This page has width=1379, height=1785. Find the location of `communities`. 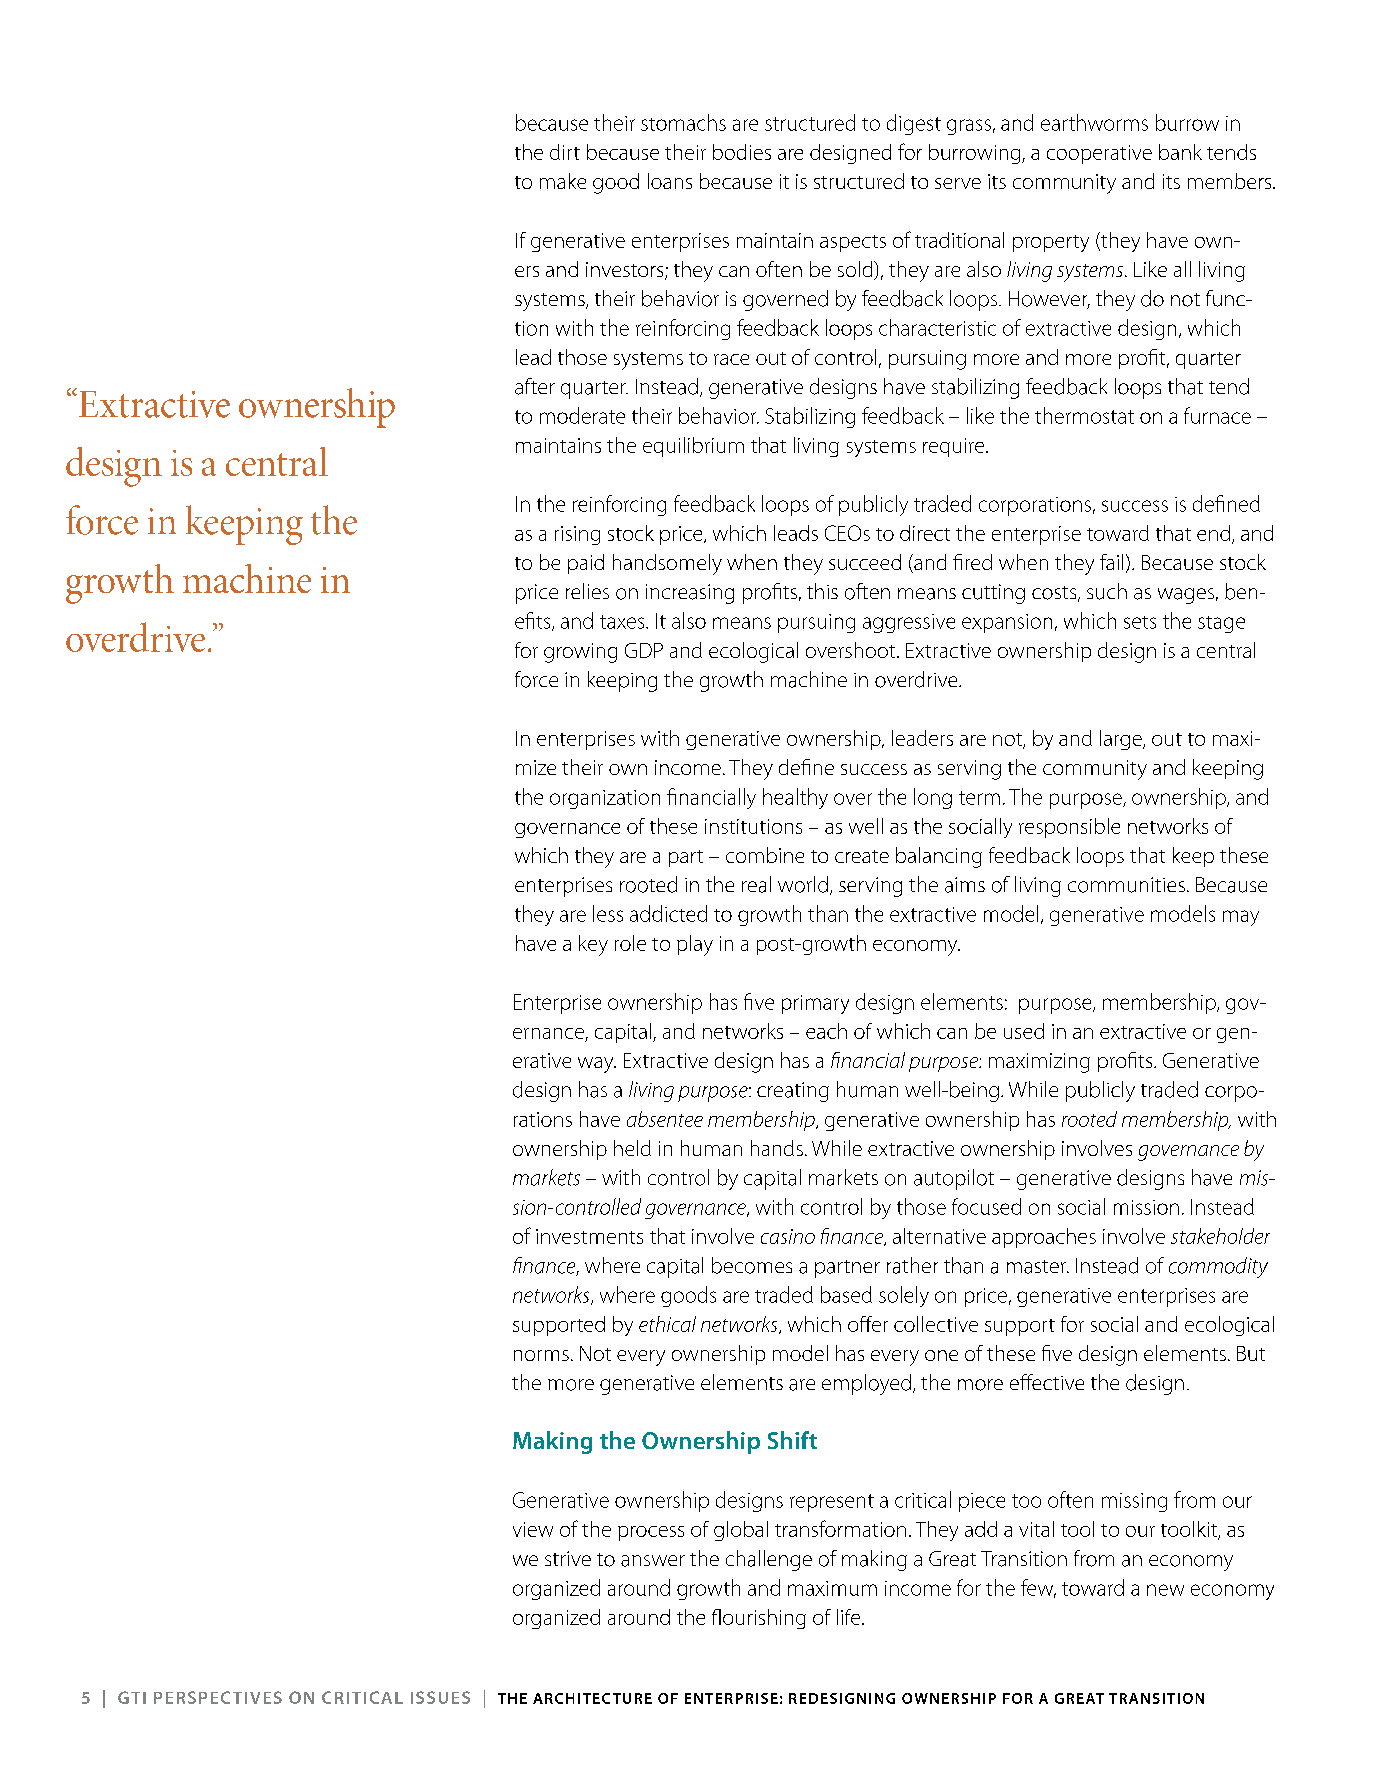

communities is located at coordinates (1126, 885).
